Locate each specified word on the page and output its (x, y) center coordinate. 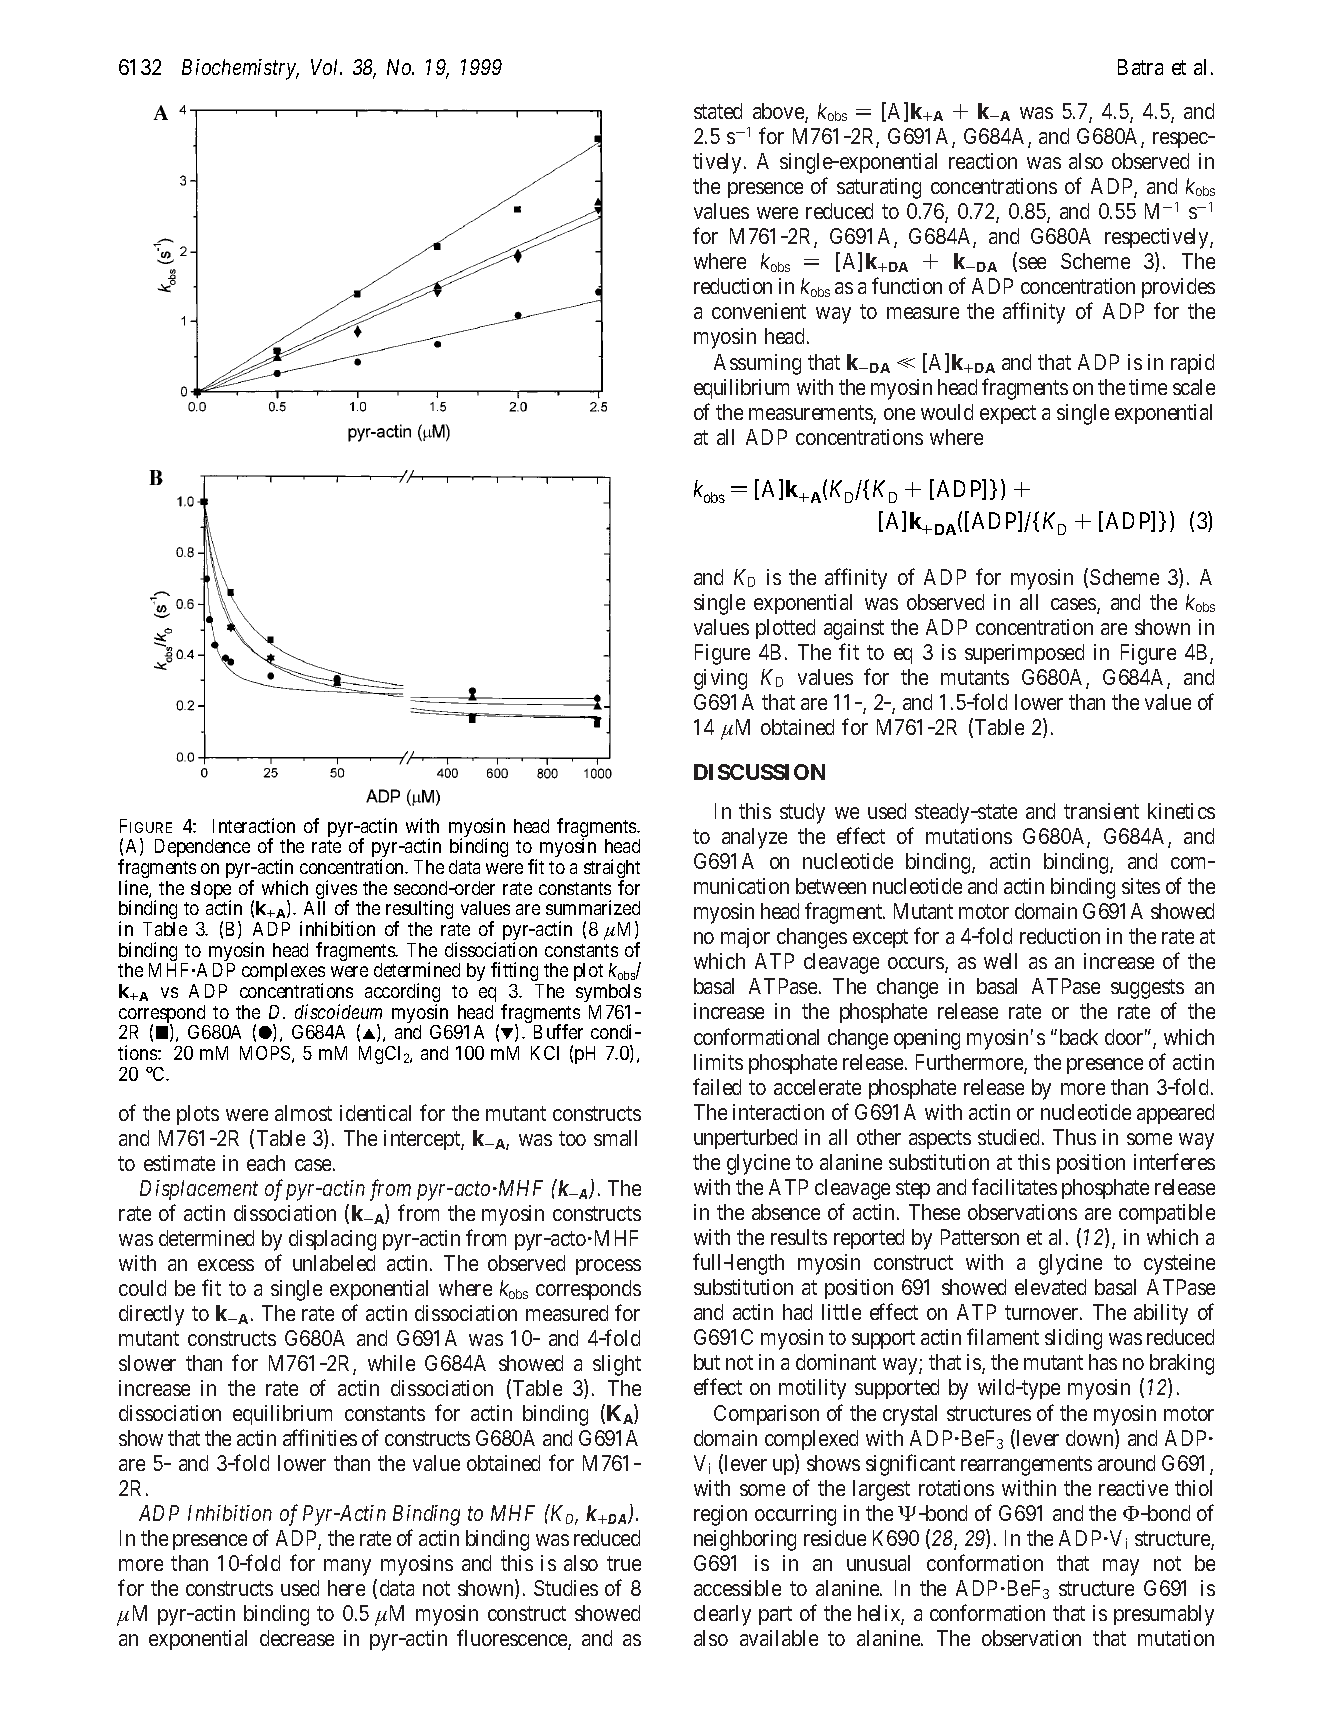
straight (612, 870)
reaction (983, 161)
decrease (297, 1638)
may (1121, 1567)
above (779, 112)
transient (1101, 811)
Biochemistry (240, 69)
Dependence (202, 848)
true (624, 1563)
